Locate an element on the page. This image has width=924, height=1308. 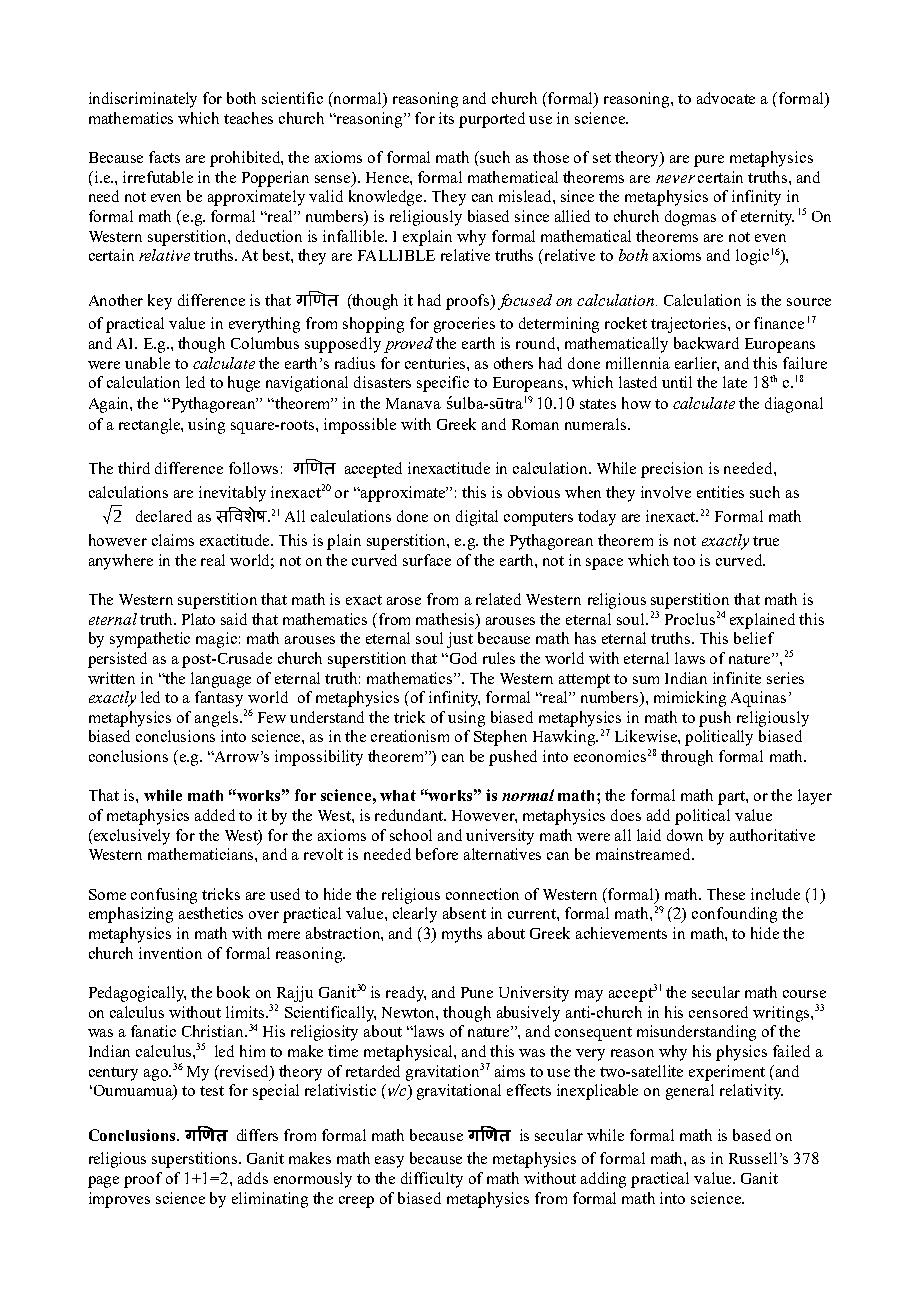
adds is located at coordinates (253, 1178).
